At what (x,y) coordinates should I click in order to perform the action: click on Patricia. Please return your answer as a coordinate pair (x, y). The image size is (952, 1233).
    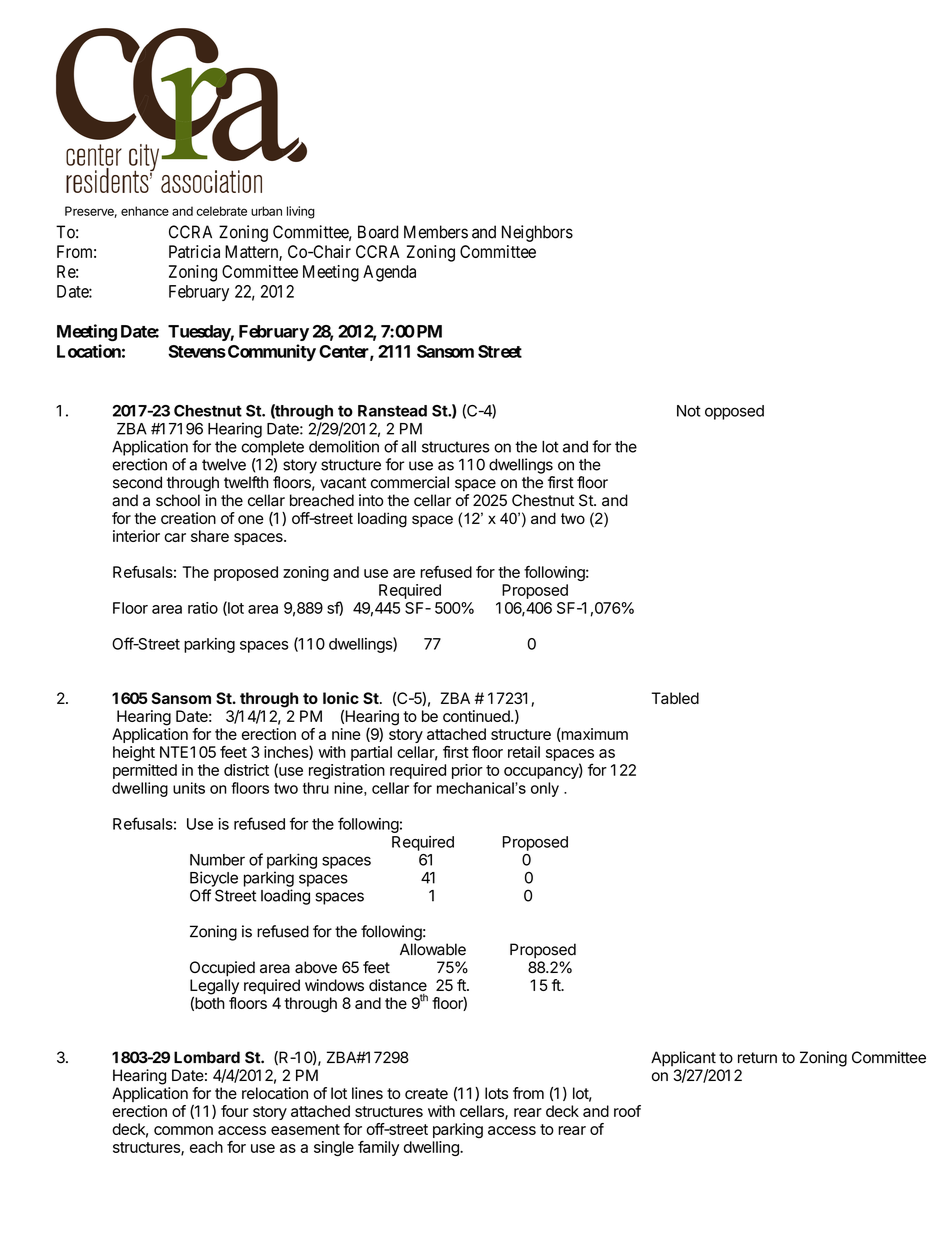
    Looking at the image, I should click on (194, 251).
